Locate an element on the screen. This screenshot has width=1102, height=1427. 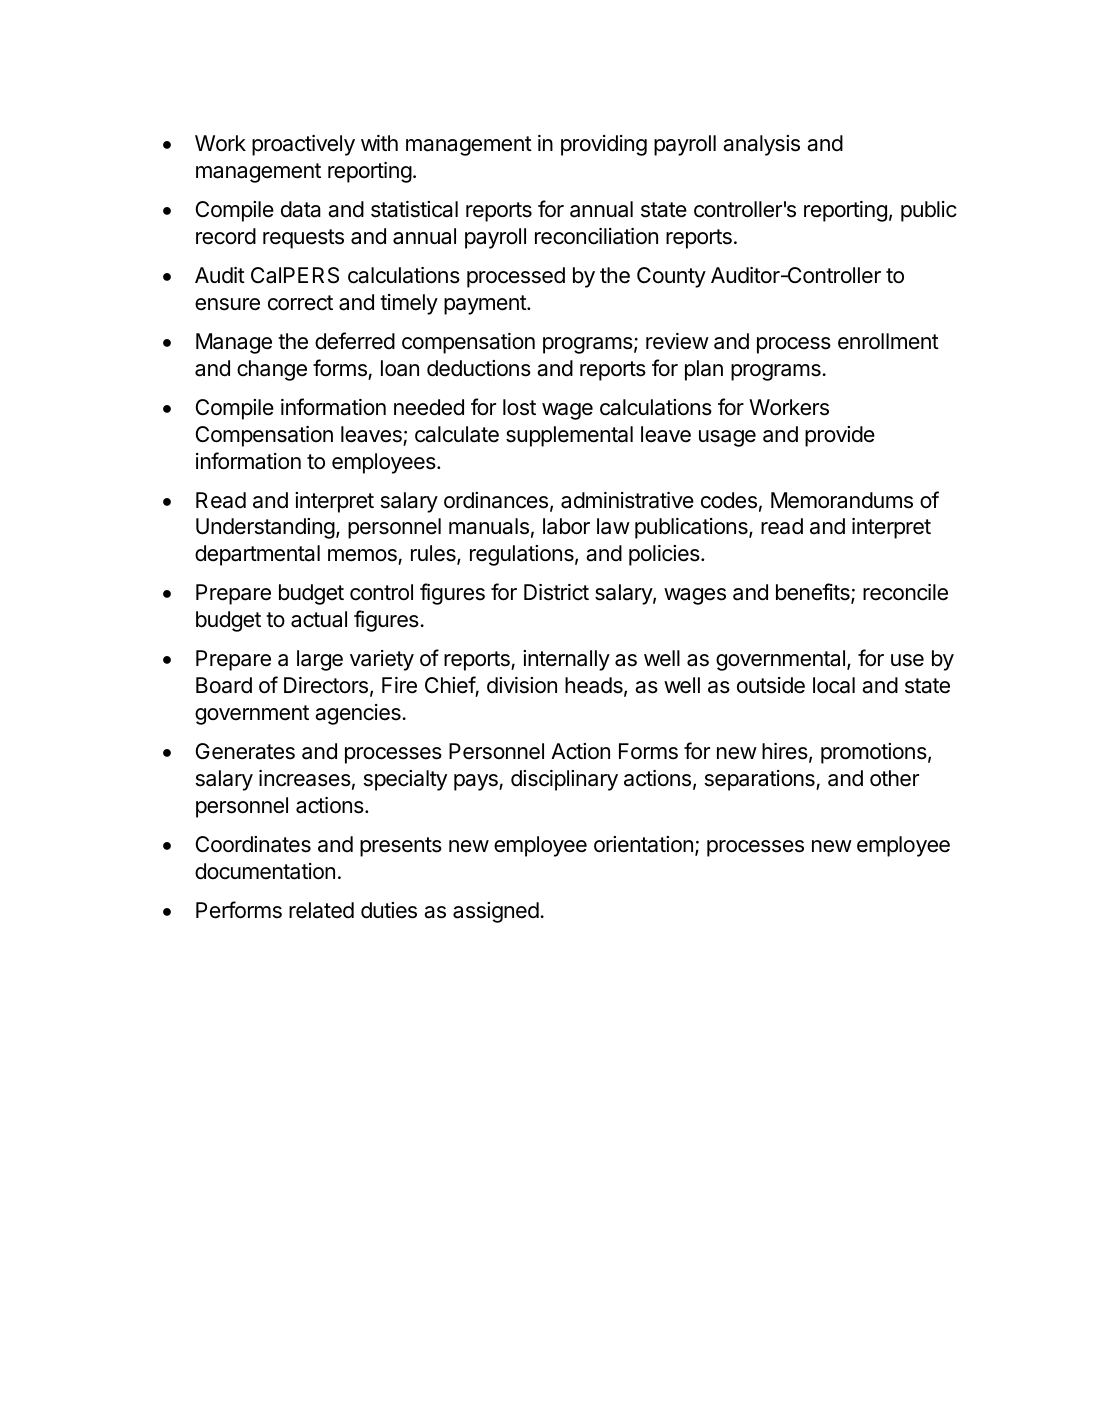
labor is located at coordinates (566, 526).
